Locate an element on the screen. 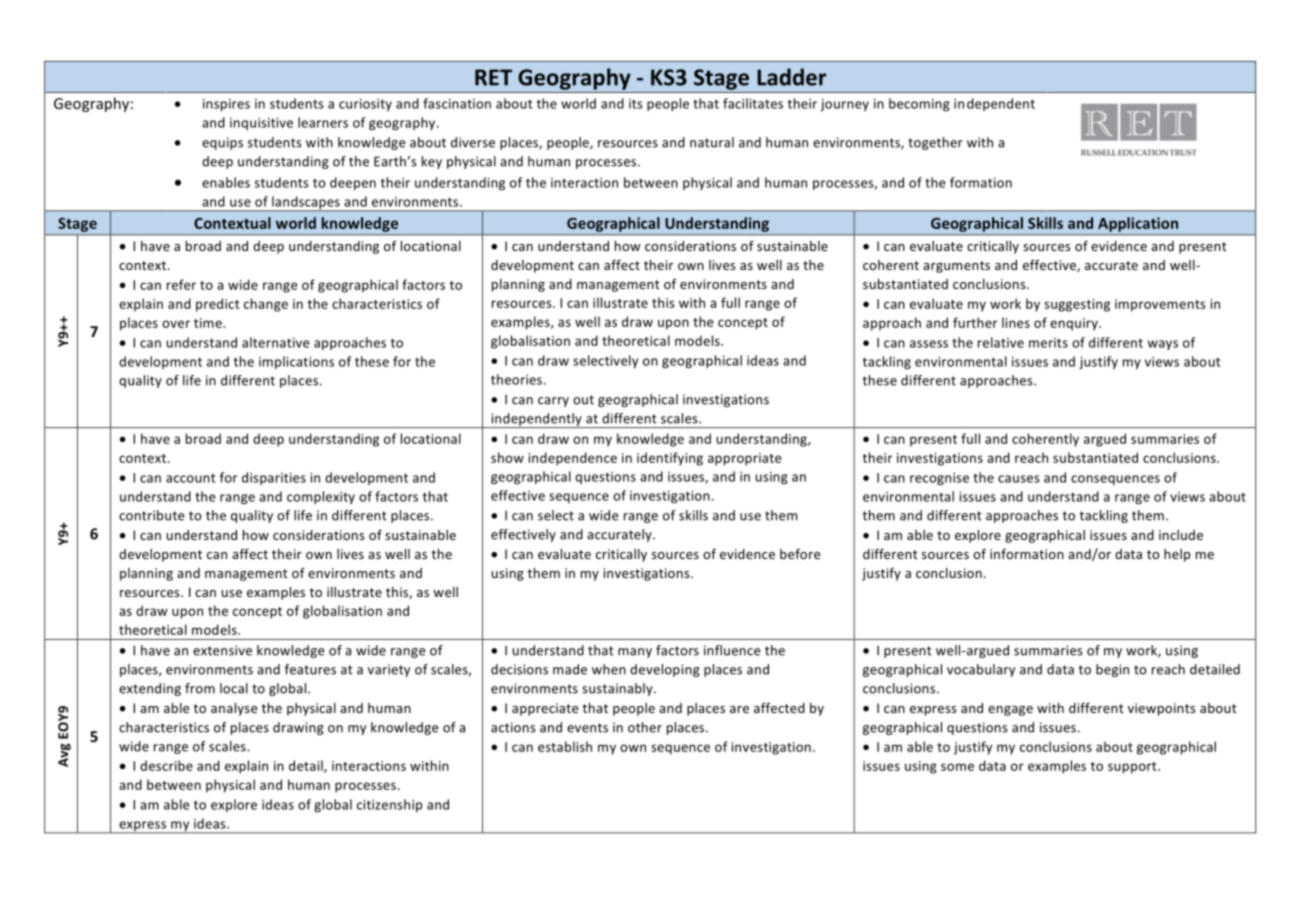  describe is located at coordinates (166, 765).
